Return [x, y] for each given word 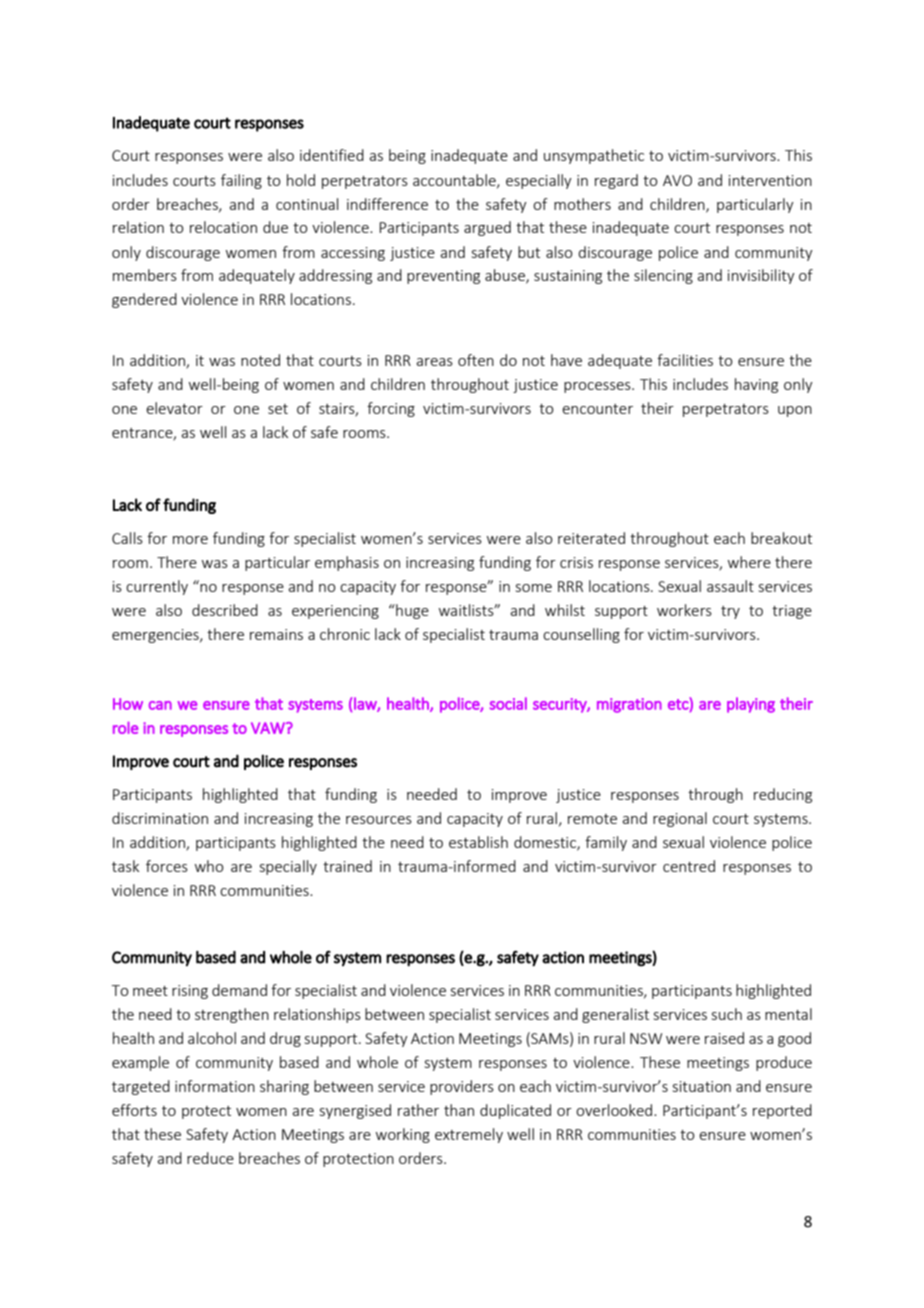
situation [702, 1086]
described [225, 610]
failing [241, 181]
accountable [455, 181]
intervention [770, 180]
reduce [210, 1158]
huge [411, 611]
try [730, 612]
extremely [469, 1135]
